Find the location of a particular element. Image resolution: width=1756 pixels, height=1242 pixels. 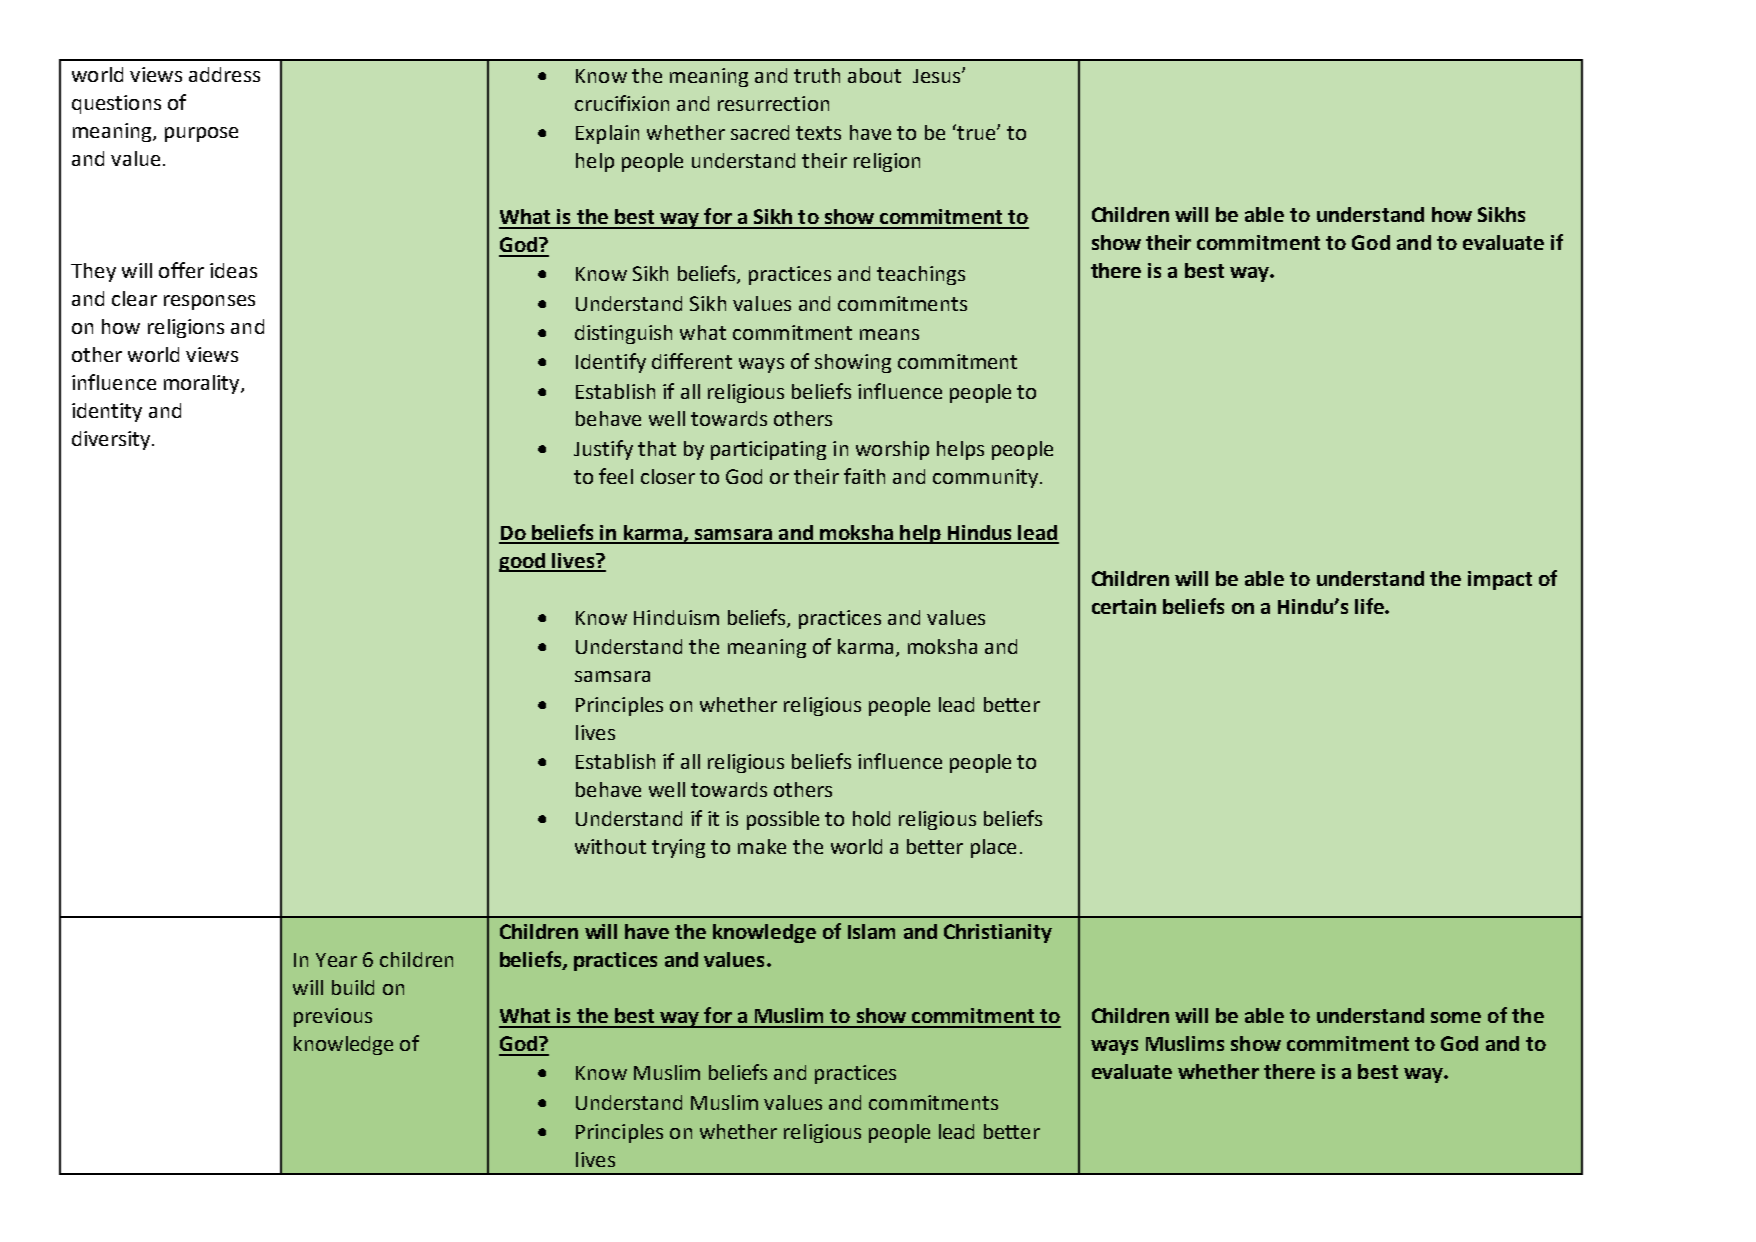

place is located at coordinates (993, 848).
